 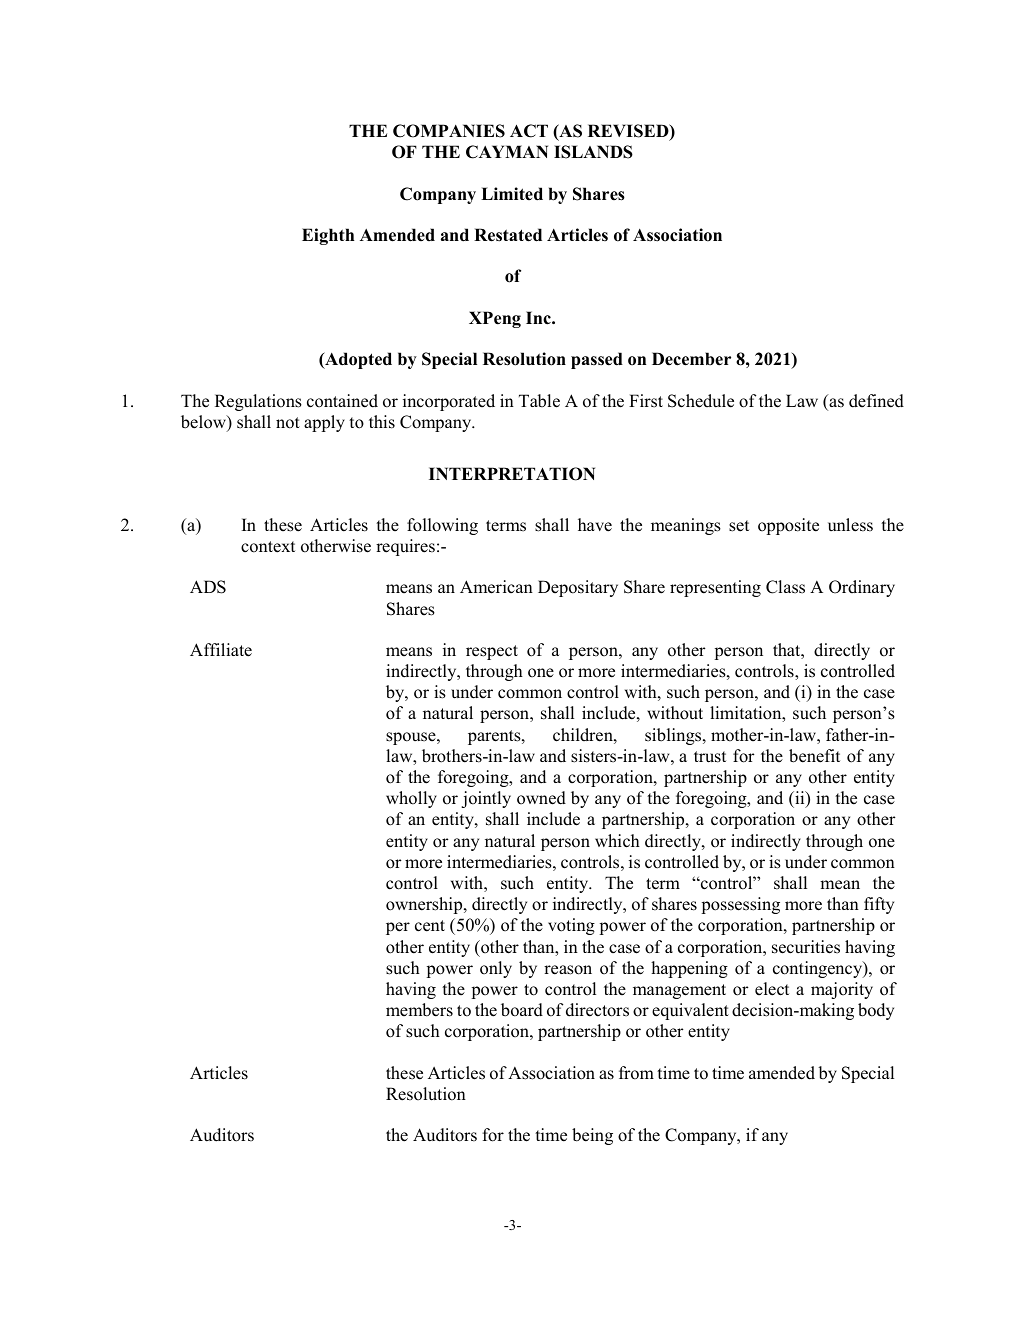 What do you see at coordinates (512, 474) in the document?
I see `INTERPRETATION` at bounding box center [512, 474].
